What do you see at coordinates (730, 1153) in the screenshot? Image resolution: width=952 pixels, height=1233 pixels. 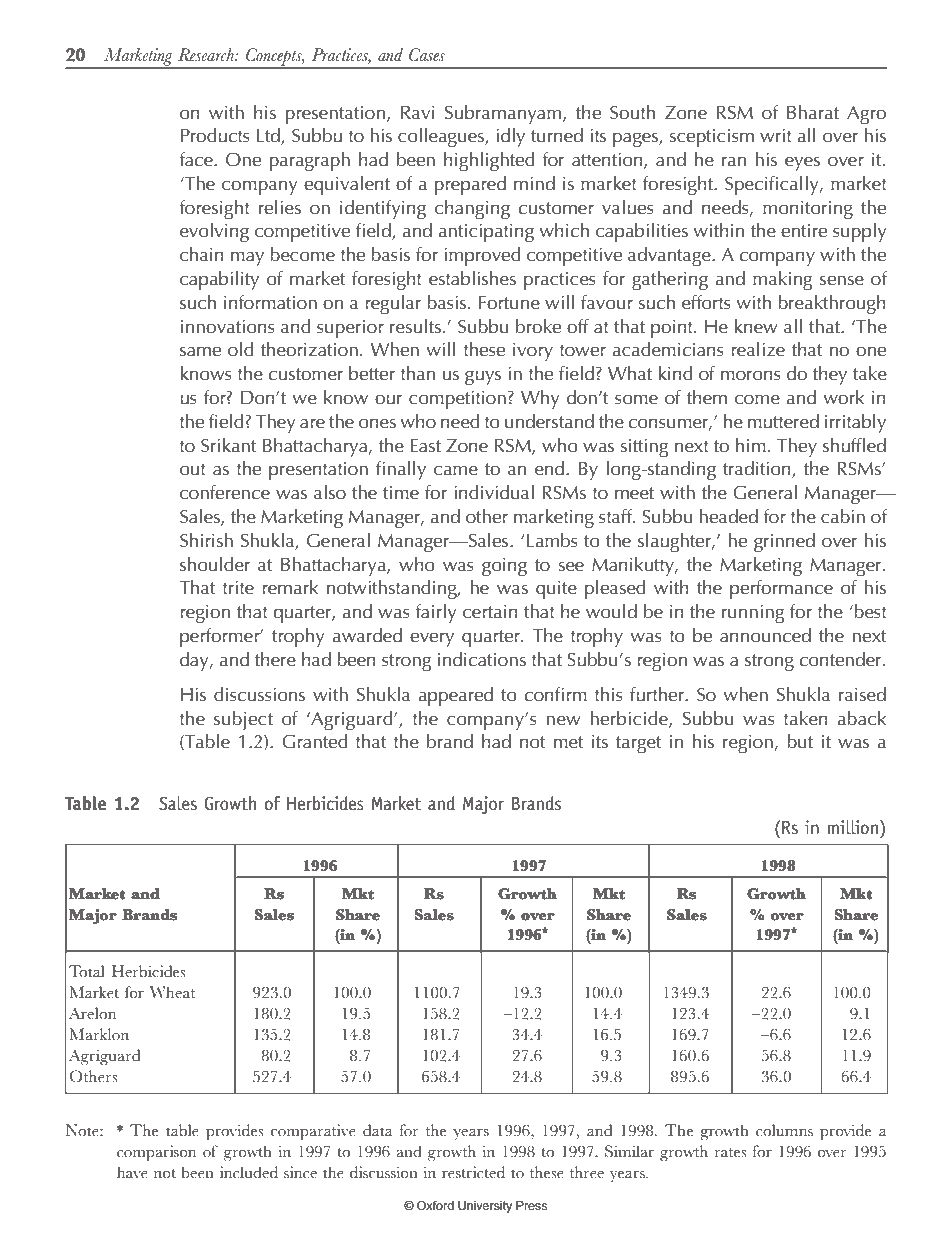 I see `rates` at bounding box center [730, 1153].
